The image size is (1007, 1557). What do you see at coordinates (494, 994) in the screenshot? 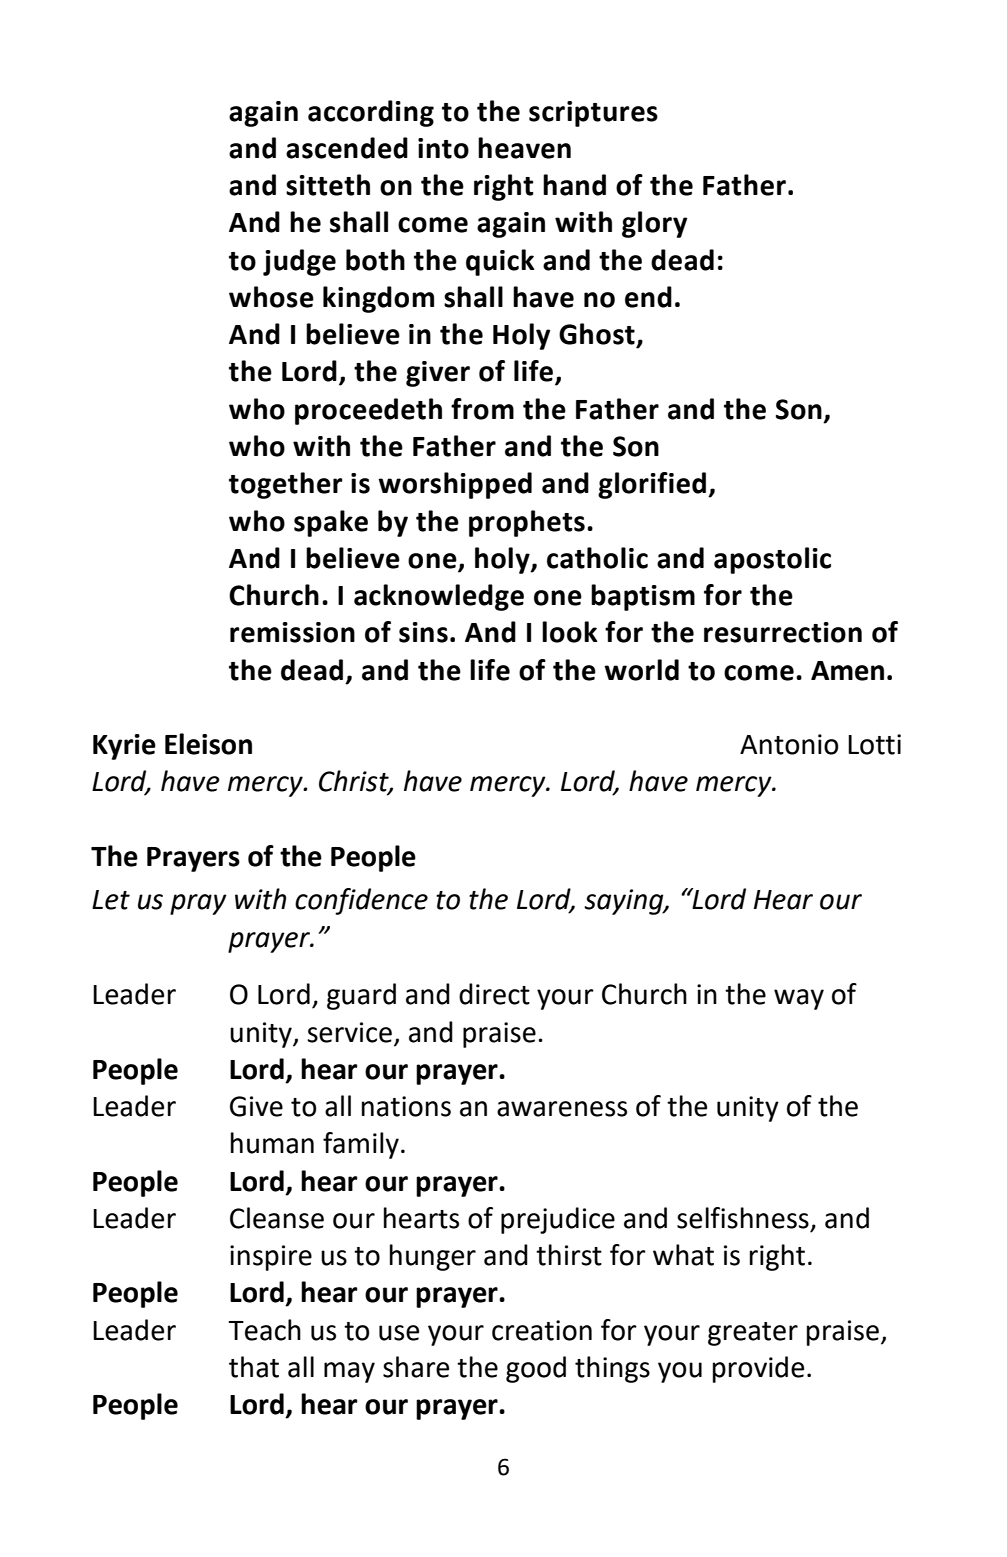
I see `direct` at bounding box center [494, 994].
